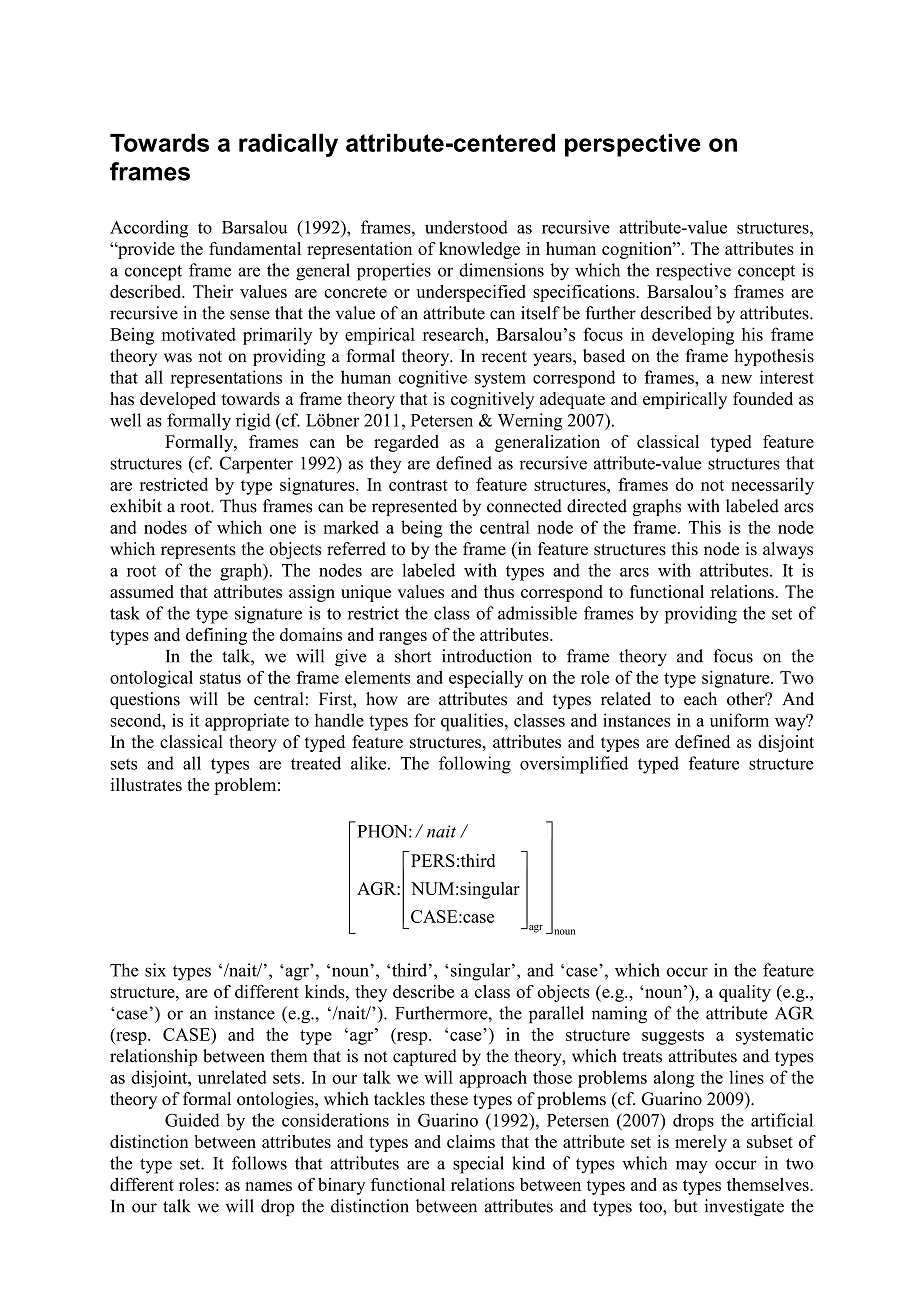 This screenshot has width=924, height=1308. What do you see at coordinates (772, 486) in the screenshot?
I see `necessarily` at bounding box center [772, 486].
